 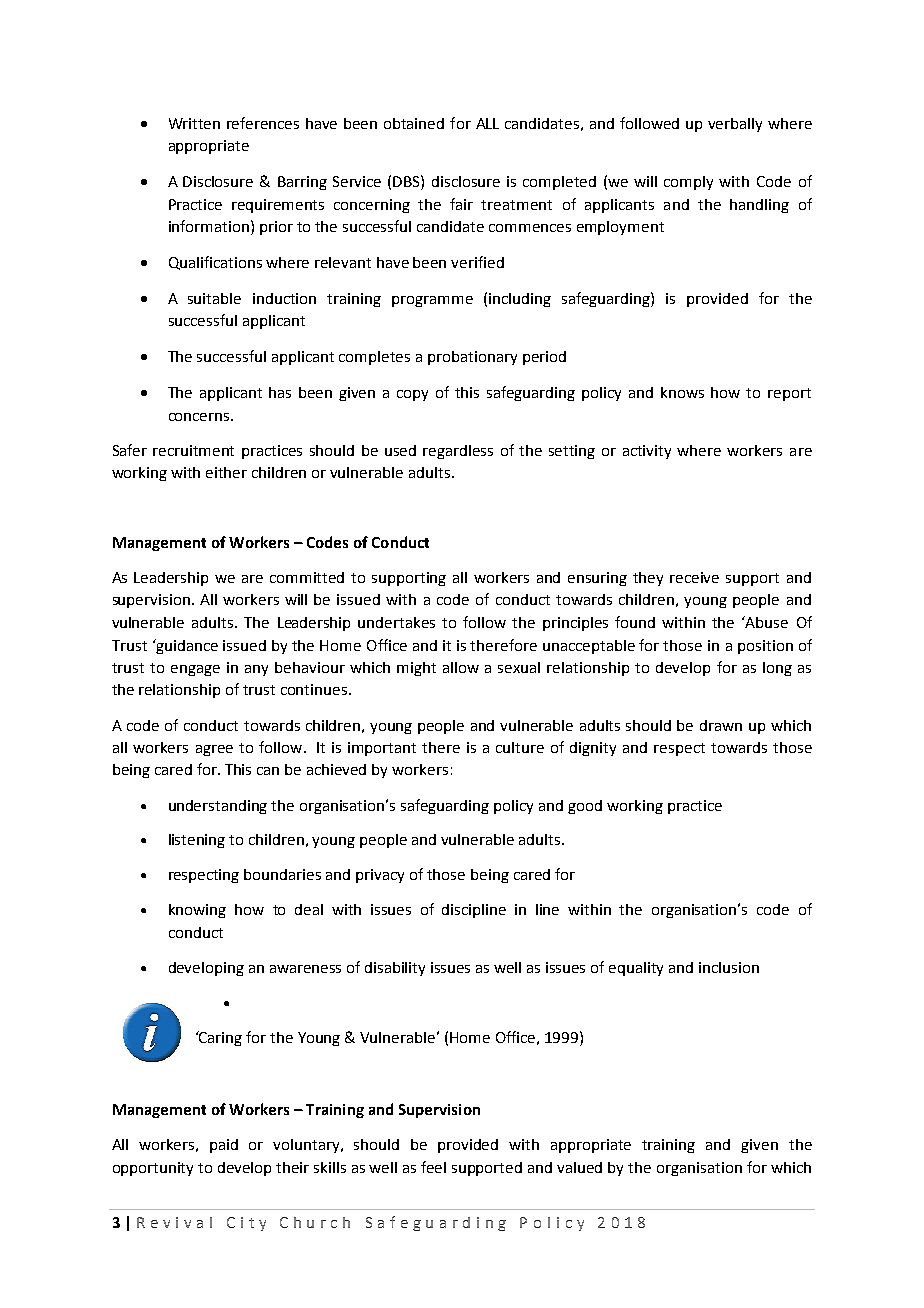 I want to click on paid, so click(x=224, y=1146).
